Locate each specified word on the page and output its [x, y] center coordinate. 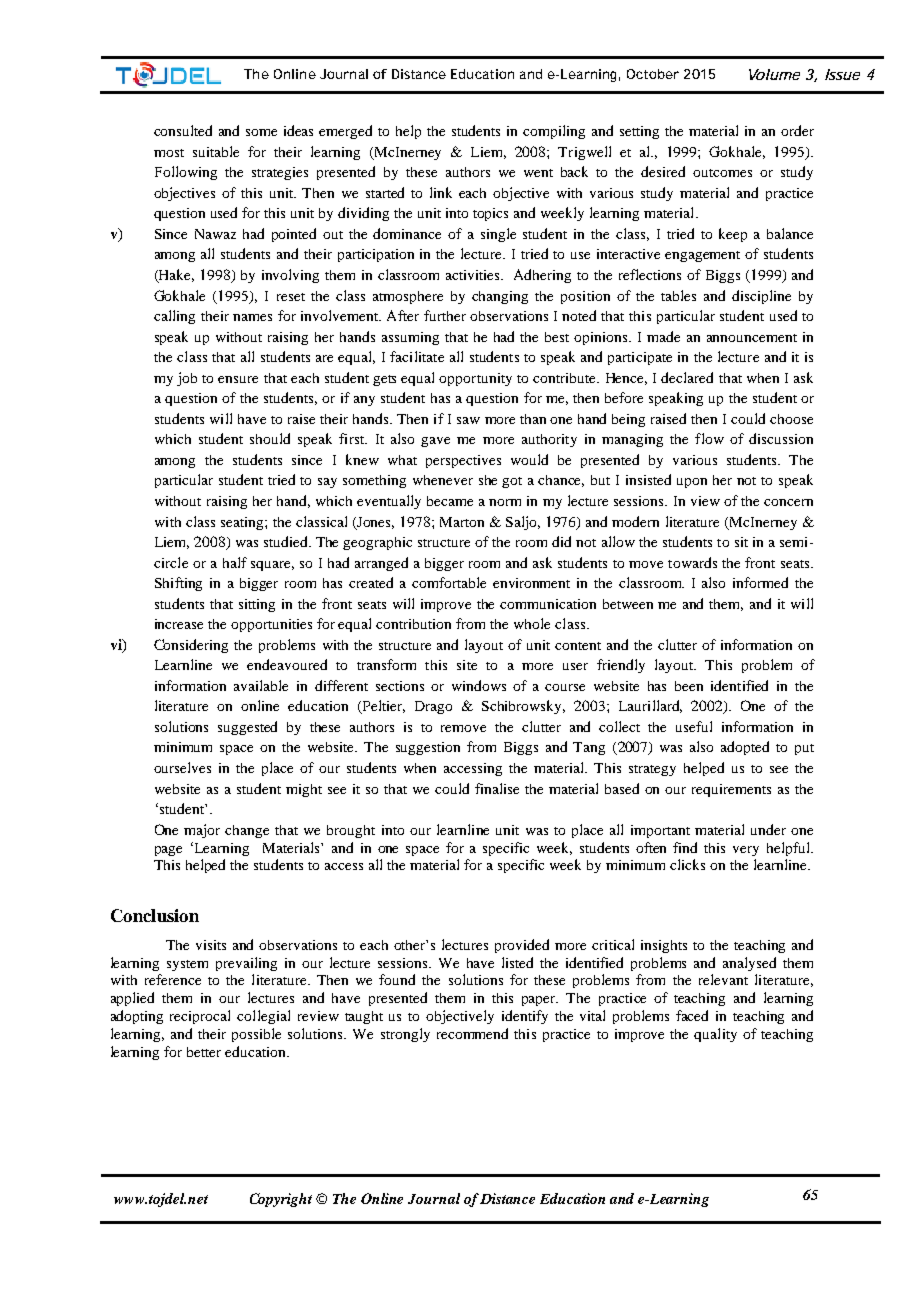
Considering [191, 646]
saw [468, 420]
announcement [752, 338]
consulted [183, 130]
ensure [238, 379]
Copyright [281, 1200]
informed [760, 582]
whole [532, 623]
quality [715, 1035]
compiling [554, 132]
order [797, 130]
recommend [472, 1033]
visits [211, 945]
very [746, 851]
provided [522, 946]
